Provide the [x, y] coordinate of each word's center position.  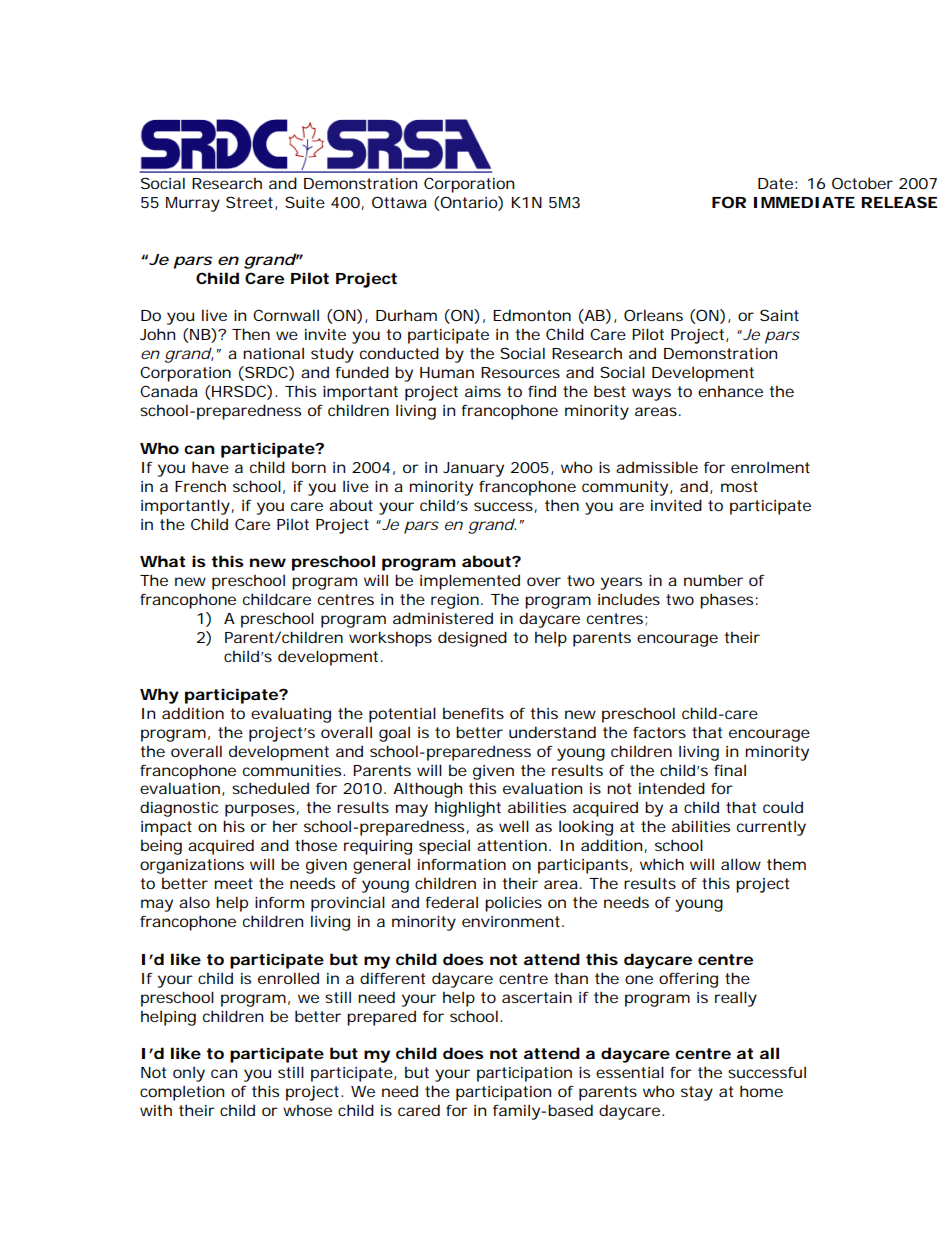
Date [775, 183]
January [473, 469]
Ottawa [399, 202]
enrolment [770, 467]
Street [251, 203]
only [189, 1074]
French [200, 486]
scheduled [270, 788]
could [783, 807]
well [514, 826]
